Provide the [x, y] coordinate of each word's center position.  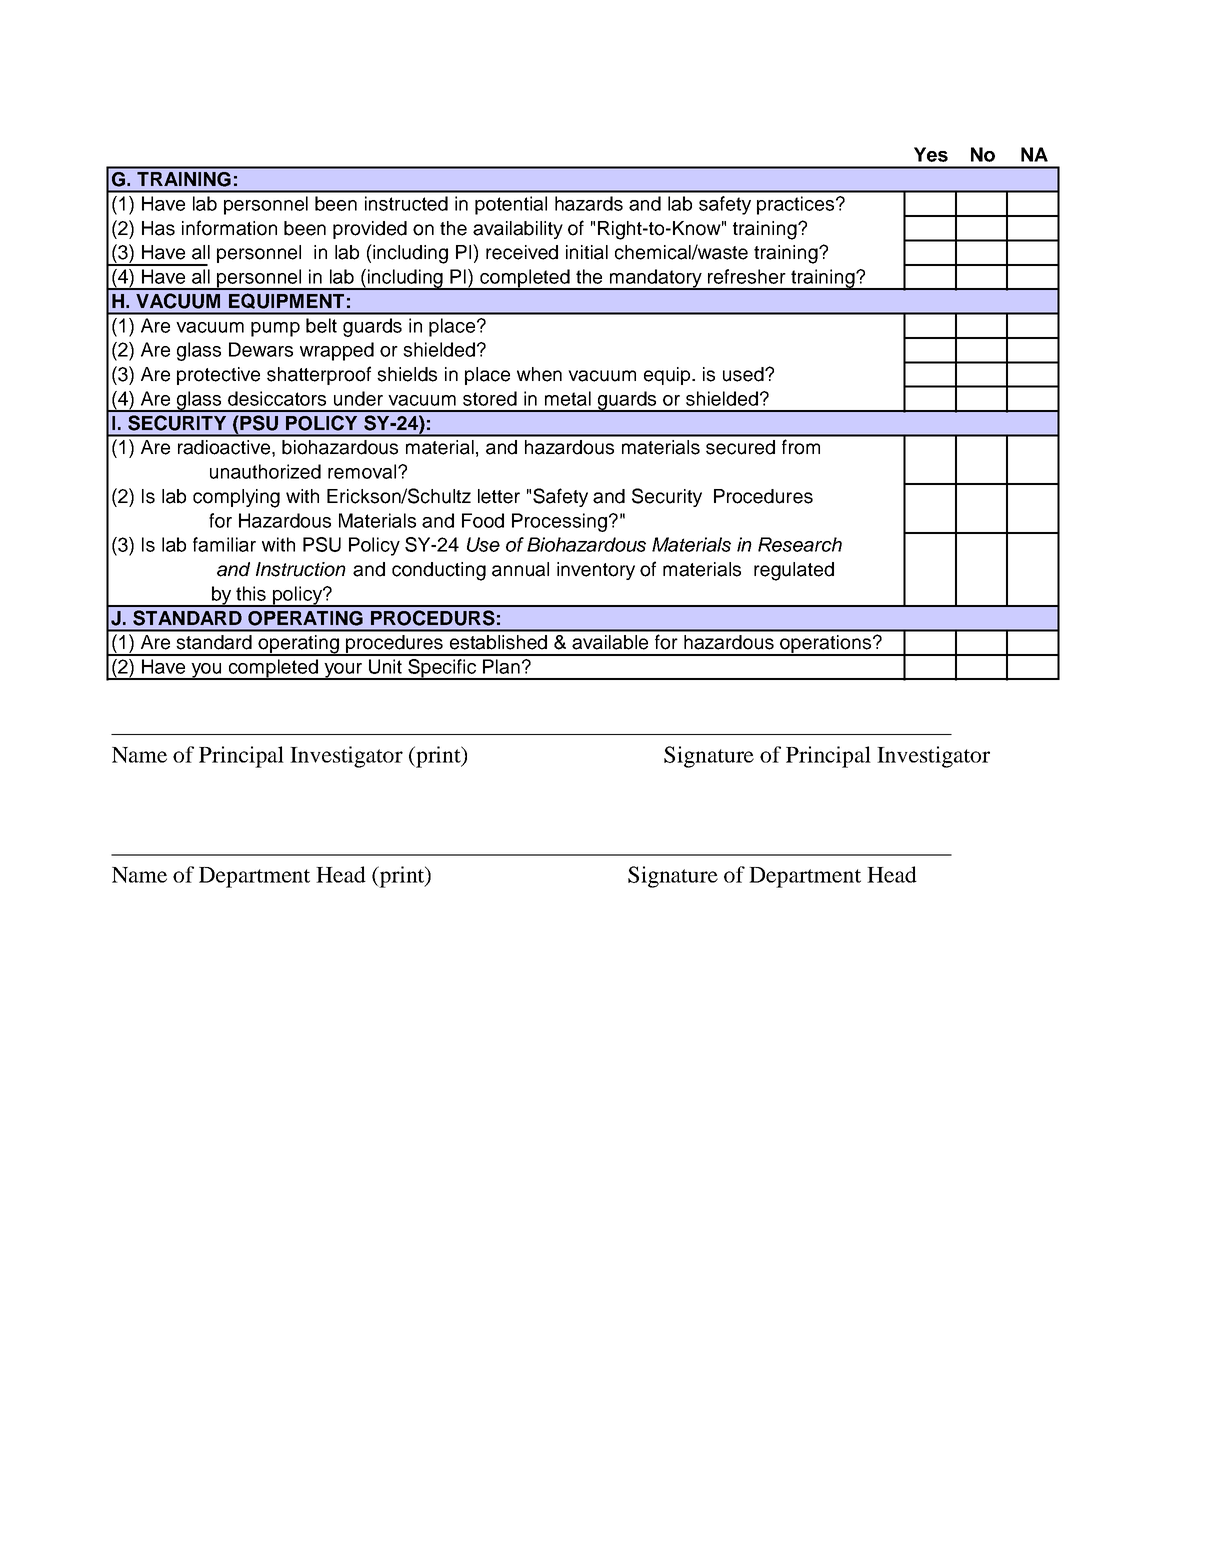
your [343, 671]
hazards [589, 203]
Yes [931, 154]
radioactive [225, 447]
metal [568, 398]
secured [740, 447]
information [229, 228]
